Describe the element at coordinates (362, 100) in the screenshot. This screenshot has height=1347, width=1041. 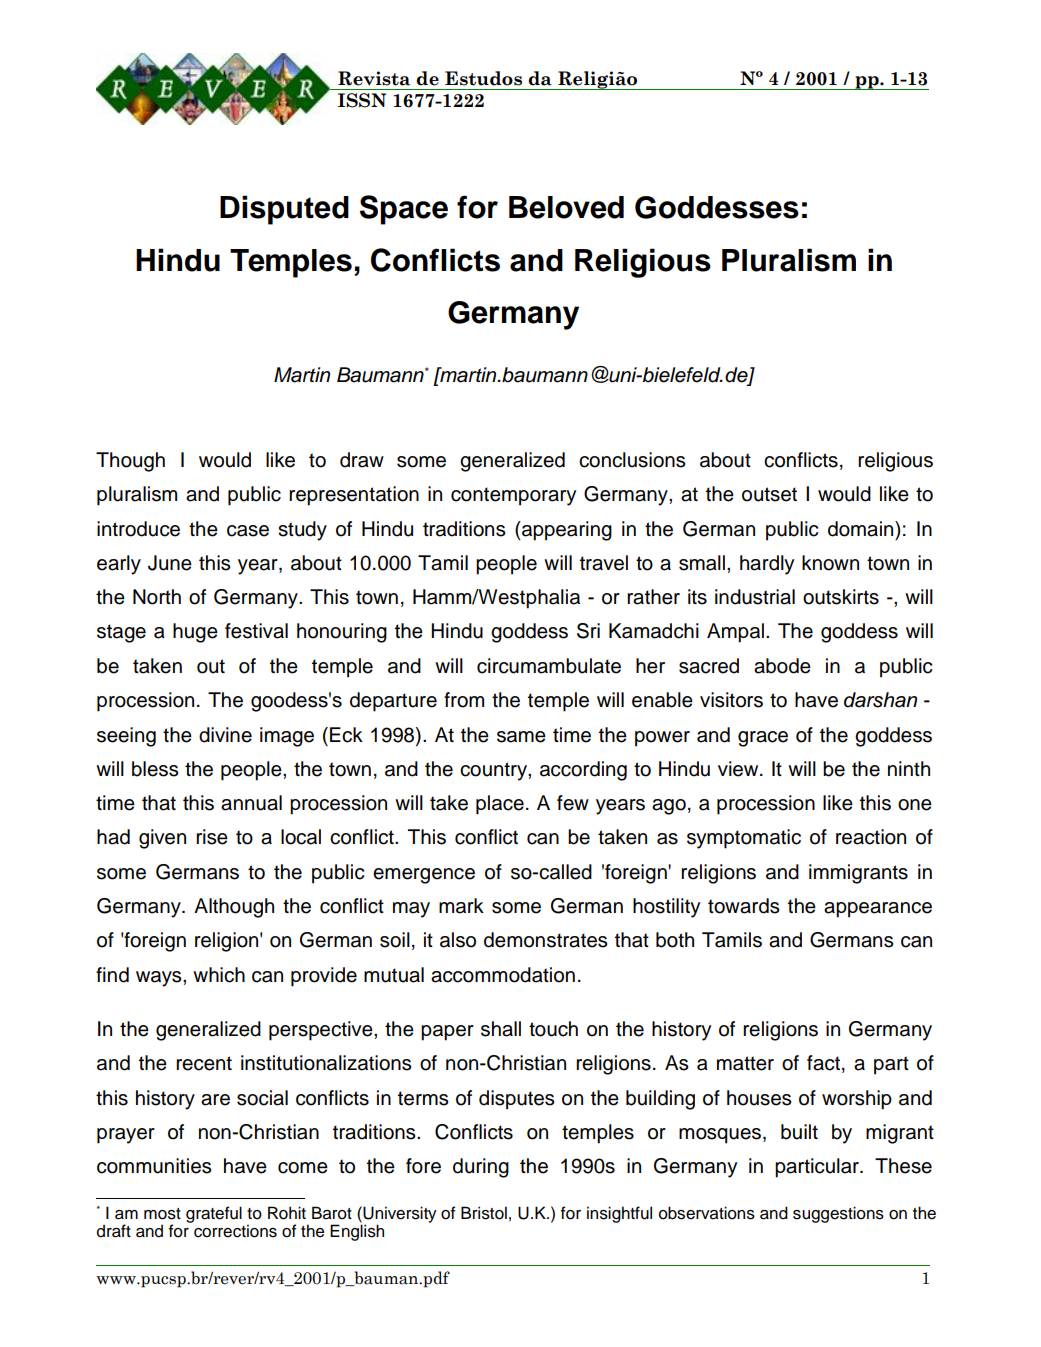
I see `ISSN` at that location.
